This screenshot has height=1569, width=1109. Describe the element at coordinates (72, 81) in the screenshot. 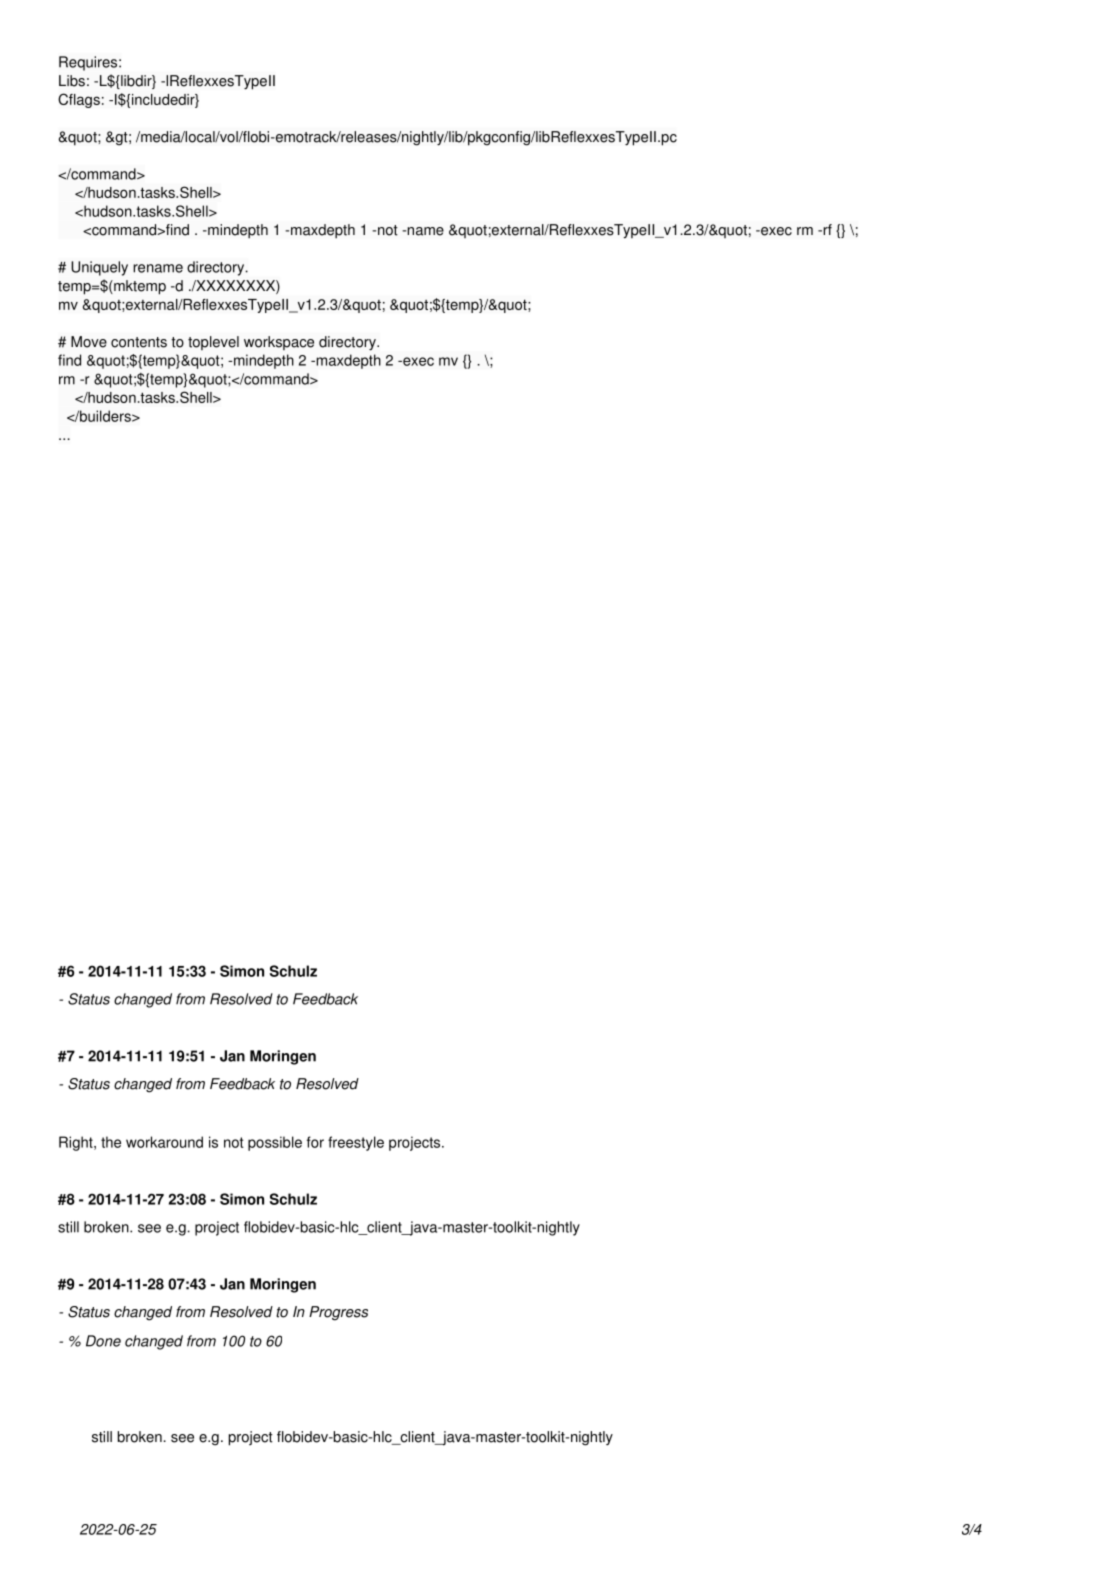

I see `Libs` at that location.
